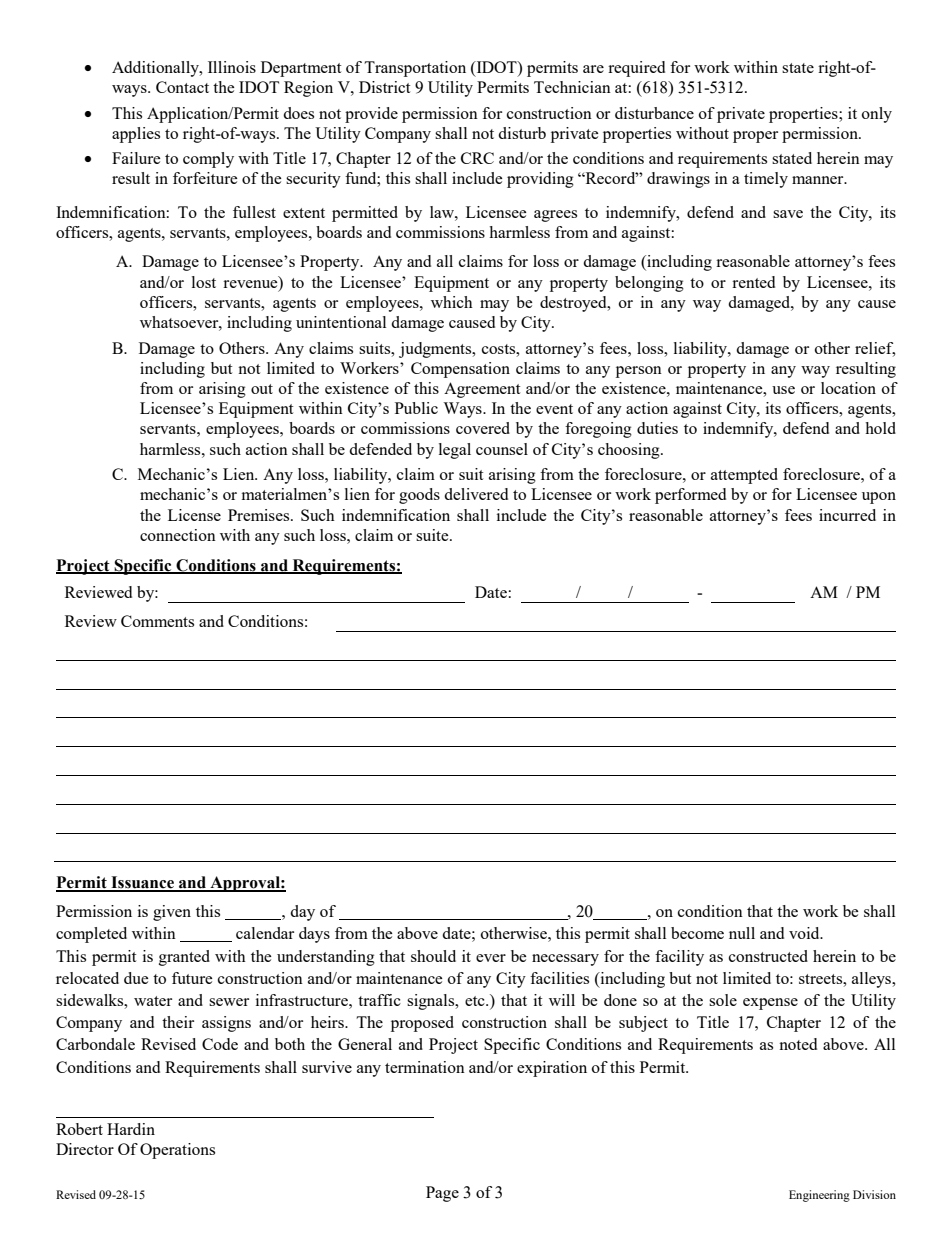 This page has height=1233, width=952. What do you see at coordinates (452, 302) in the page?
I see `which` at bounding box center [452, 302].
